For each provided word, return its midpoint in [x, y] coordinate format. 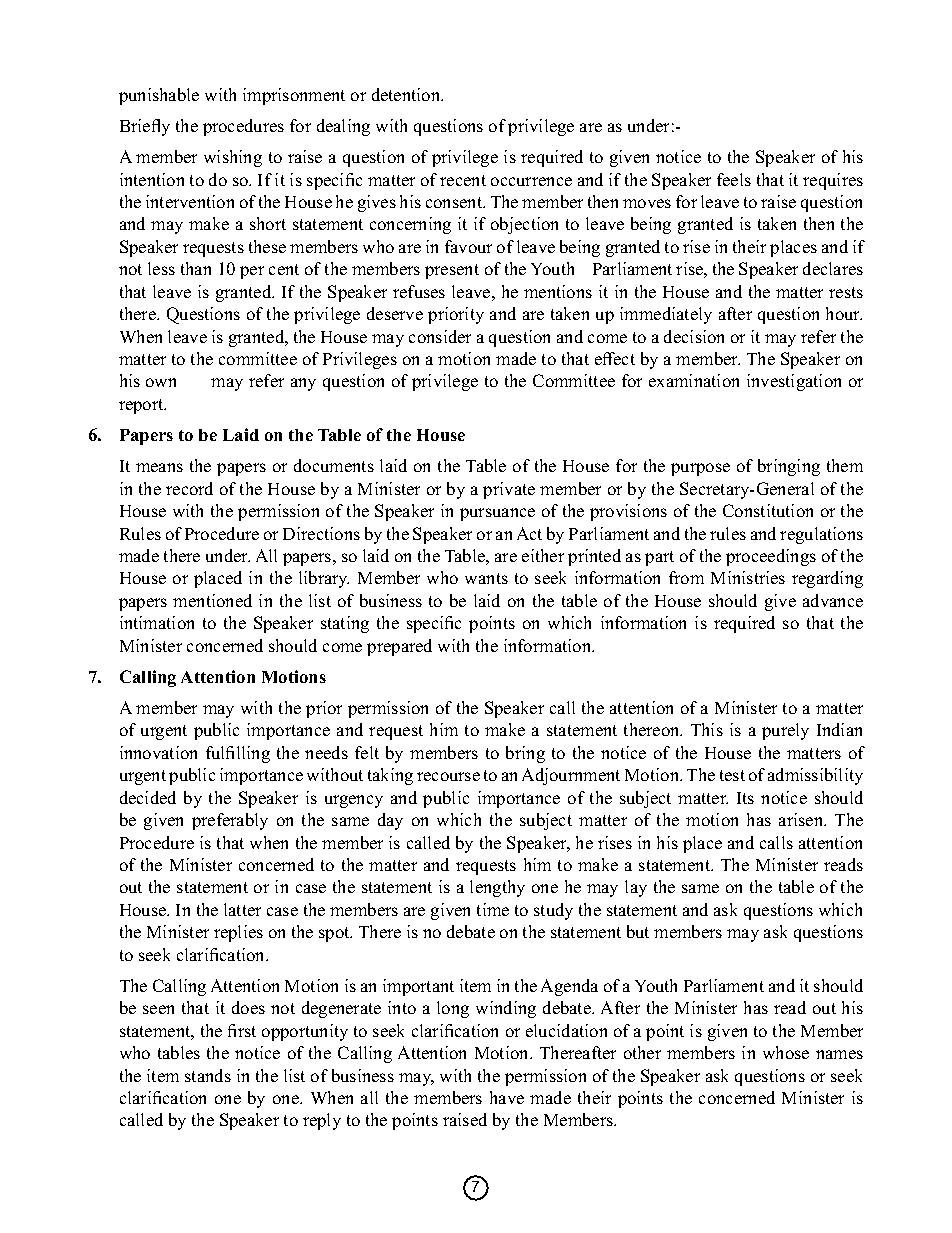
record [189, 488]
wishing [233, 158]
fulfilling [238, 754]
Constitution [768, 510]
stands [208, 1075]
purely [785, 731]
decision [694, 336]
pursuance [497, 514]
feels [734, 179]
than [196, 268]
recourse [448, 776]
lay [636, 888]
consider [440, 336]
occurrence [531, 181]
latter [242, 909]
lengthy [497, 888]
